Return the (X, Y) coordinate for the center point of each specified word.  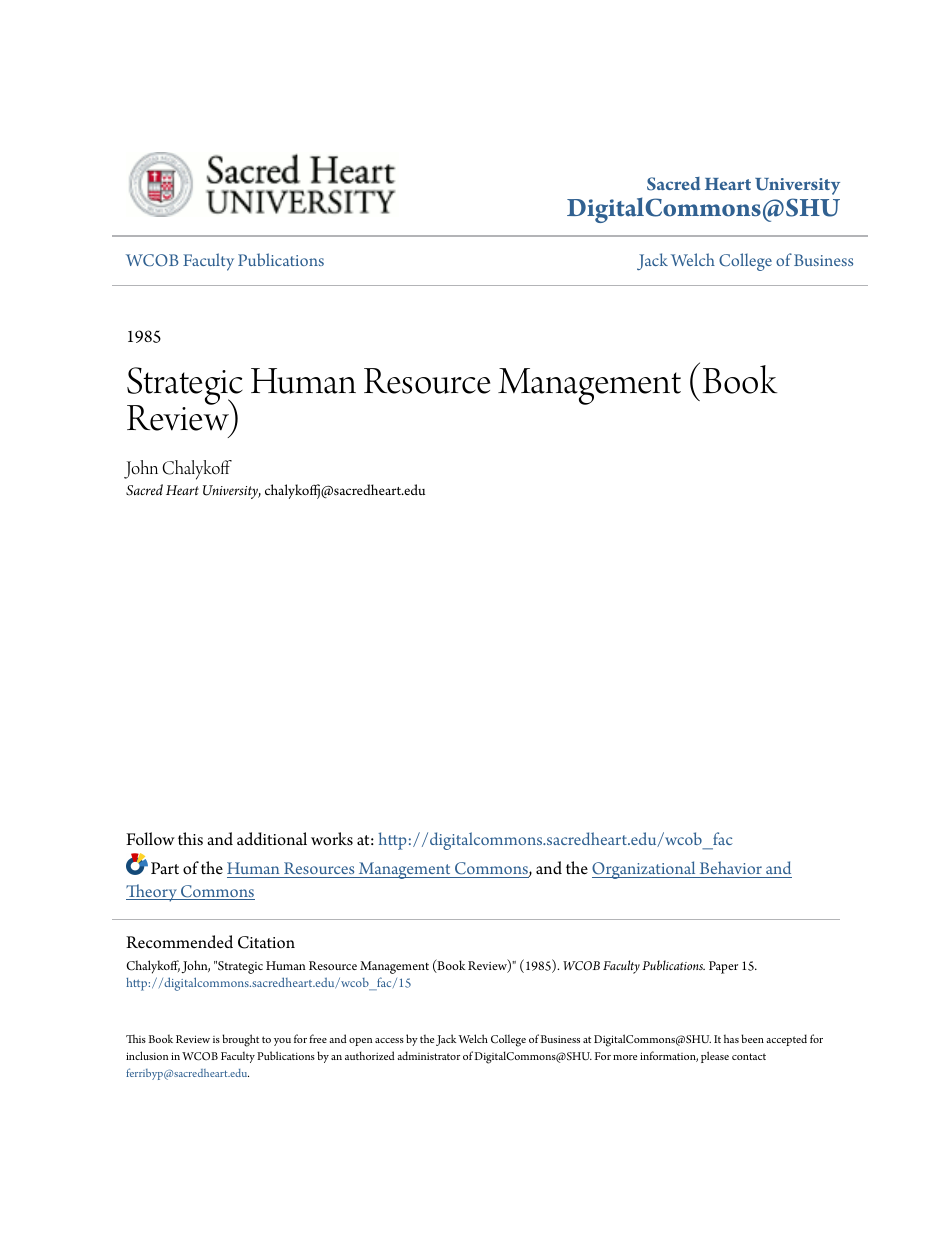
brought (240, 1040)
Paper (723, 967)
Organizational (645, 870)
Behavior (731, 867)
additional (272, 839)
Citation (266, 942)
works (332, 839)
